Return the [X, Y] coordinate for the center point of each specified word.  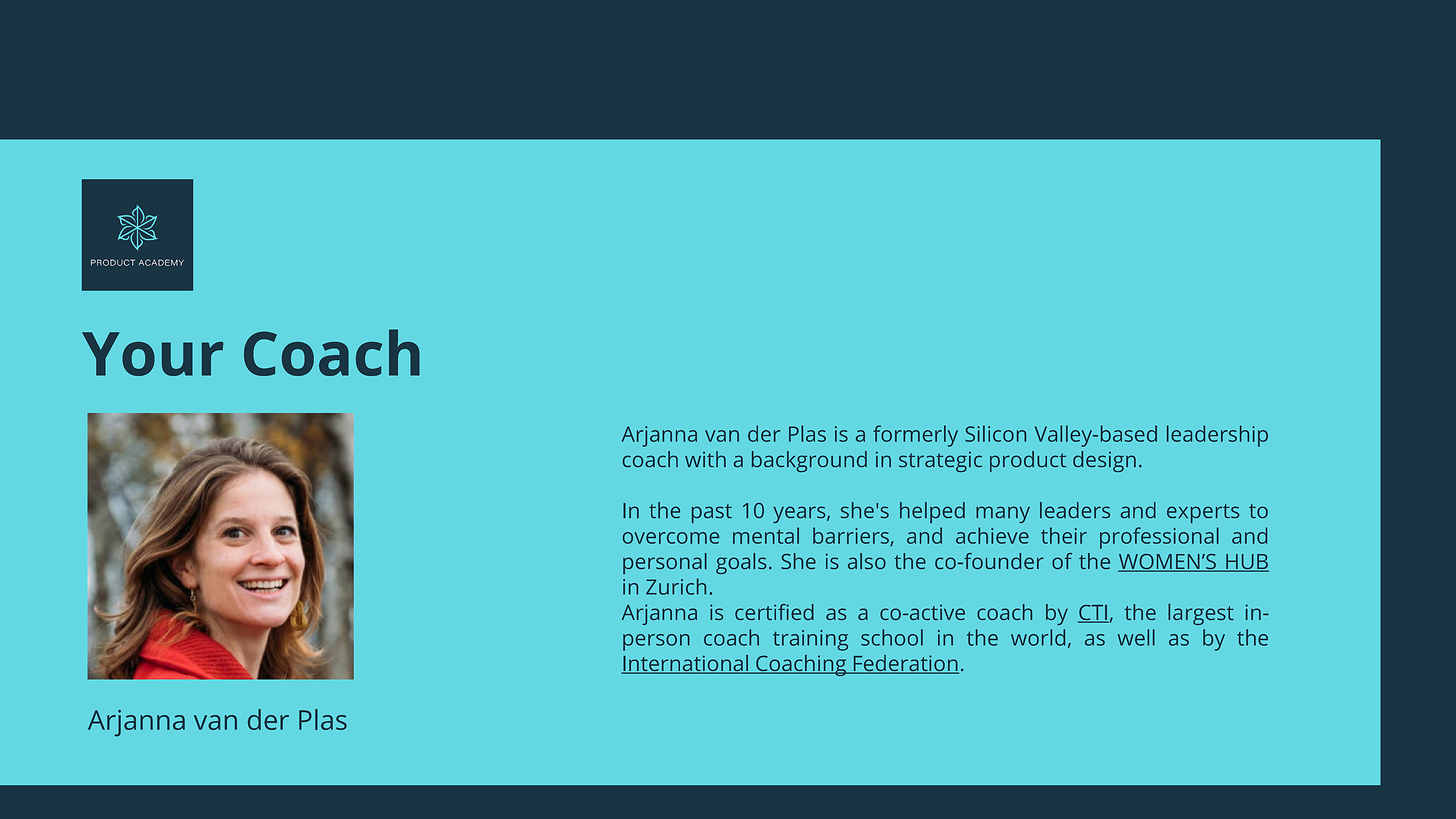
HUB [1246, 563]
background [809, 461]
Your [152, 354]
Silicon [995, 433]
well [1136, 637]
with [705, 459]
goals [741, 563]
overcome [671, 538]
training [810, 640]
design [1104, 461]
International [685, 664]
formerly [915, 436]
